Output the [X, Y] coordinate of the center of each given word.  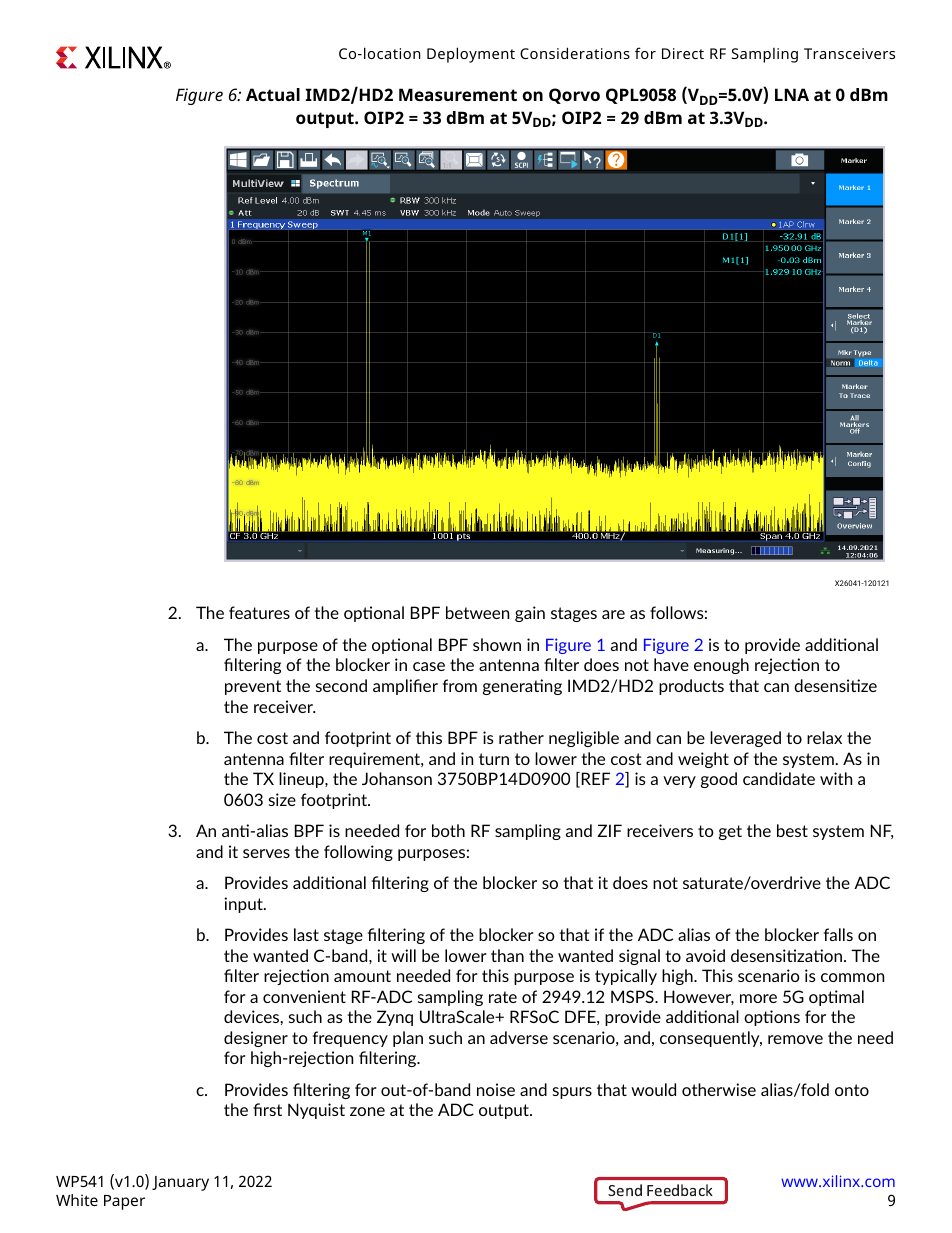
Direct [683, 53]
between [477, 612]
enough [721, 666]
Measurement [458, 94]
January [180, 1183]
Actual [273, 94]
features [259, 612]
